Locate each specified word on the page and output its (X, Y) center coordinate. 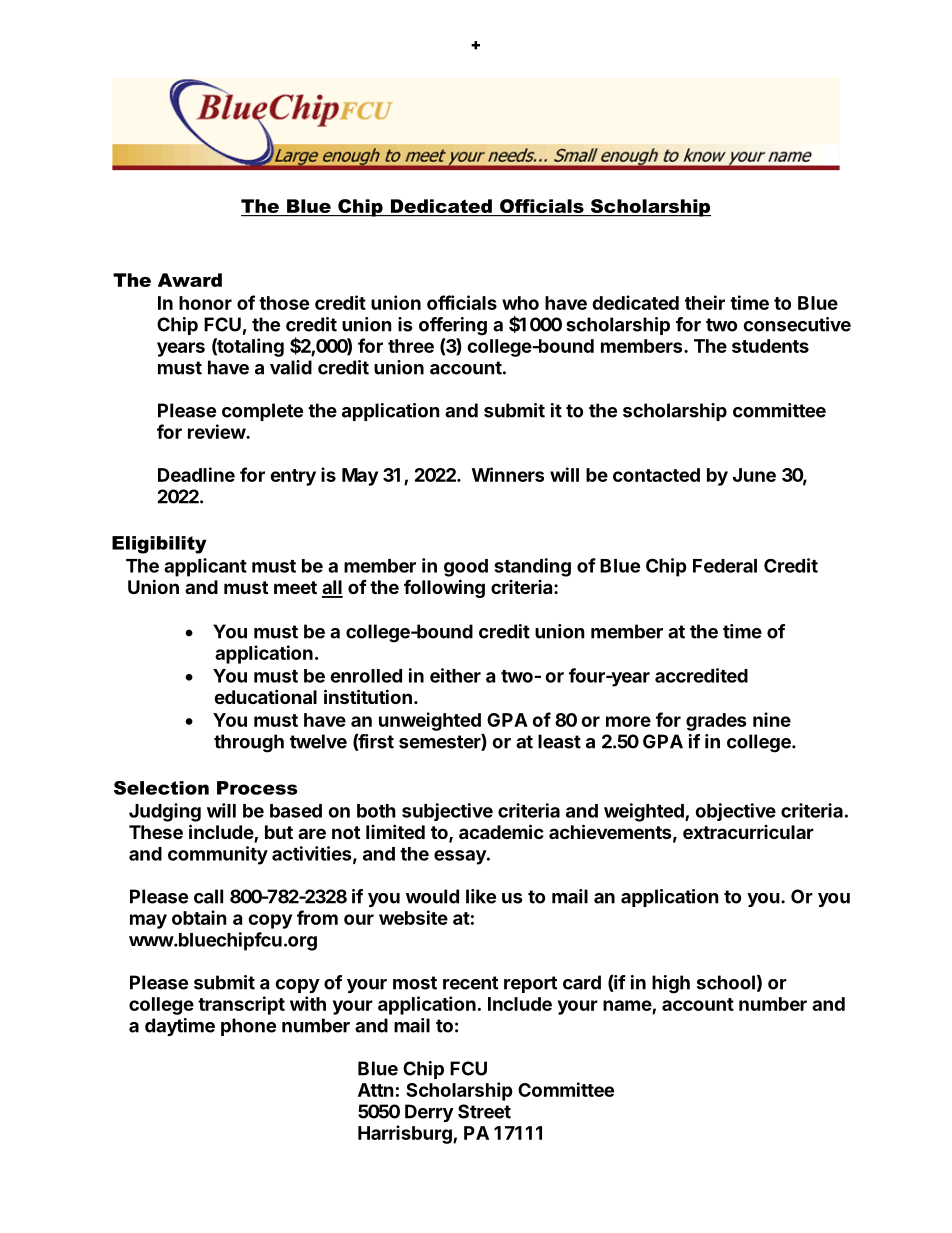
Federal (725, 566)
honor (205, 303)
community (218, 855)
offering (453, 326)
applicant (205, 567)
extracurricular (748, 832)
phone (248, 1027)
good (466, 568)
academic (501, 831)
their (705, 302)
